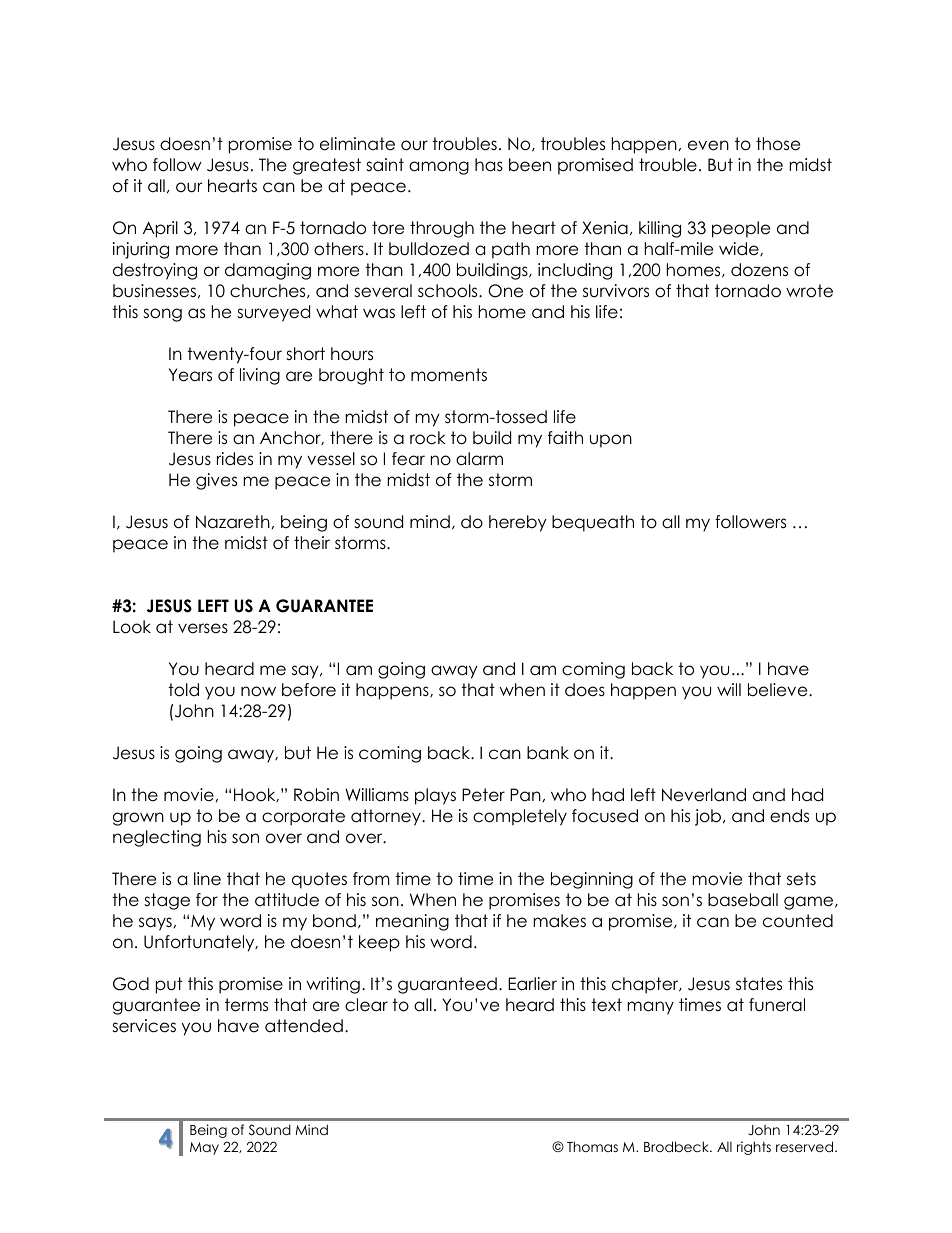  I want to click on even, so click(708, 145).
